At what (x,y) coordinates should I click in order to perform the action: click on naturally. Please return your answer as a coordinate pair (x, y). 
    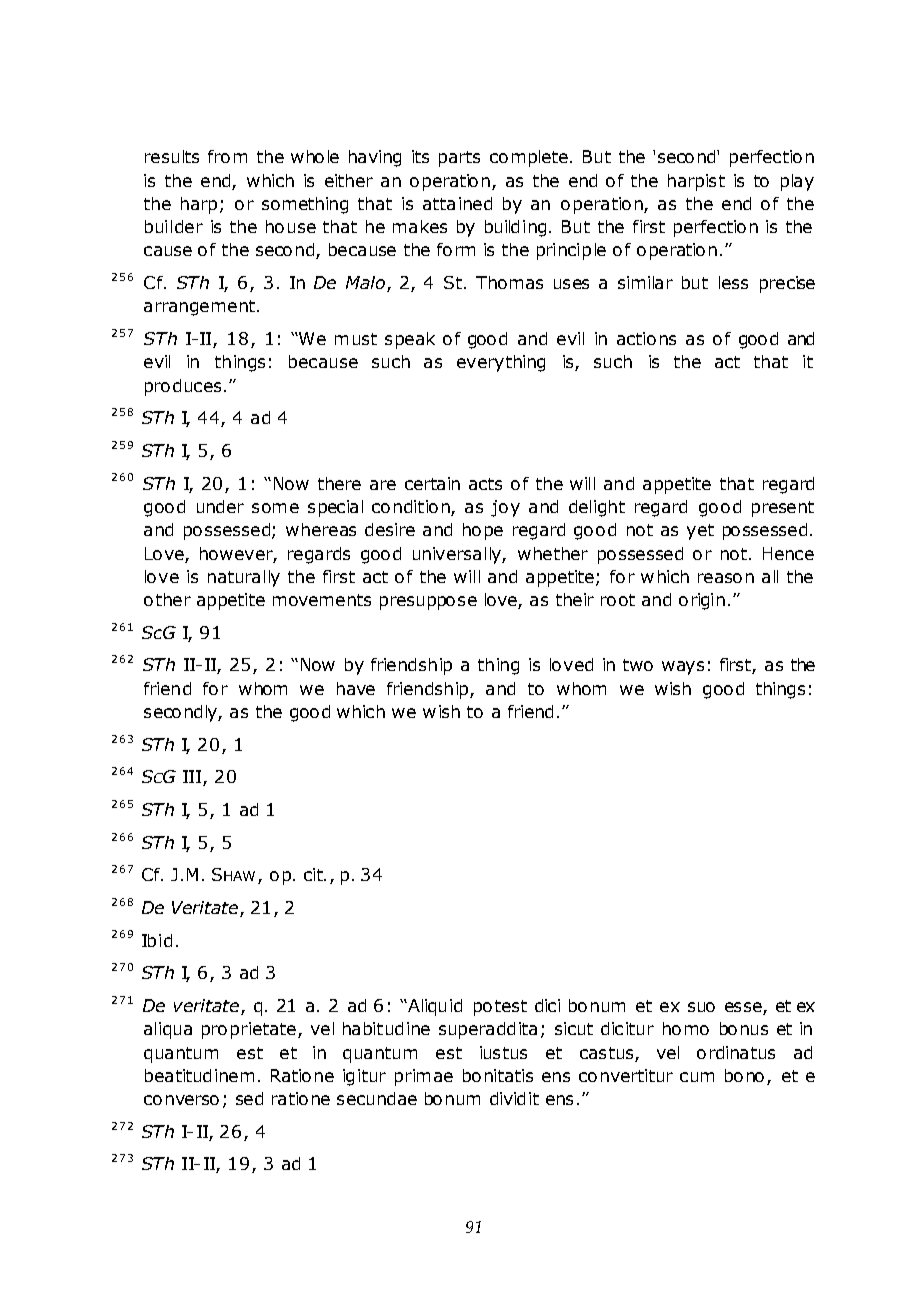
    Looking at the image, I should click on (244, 578).
